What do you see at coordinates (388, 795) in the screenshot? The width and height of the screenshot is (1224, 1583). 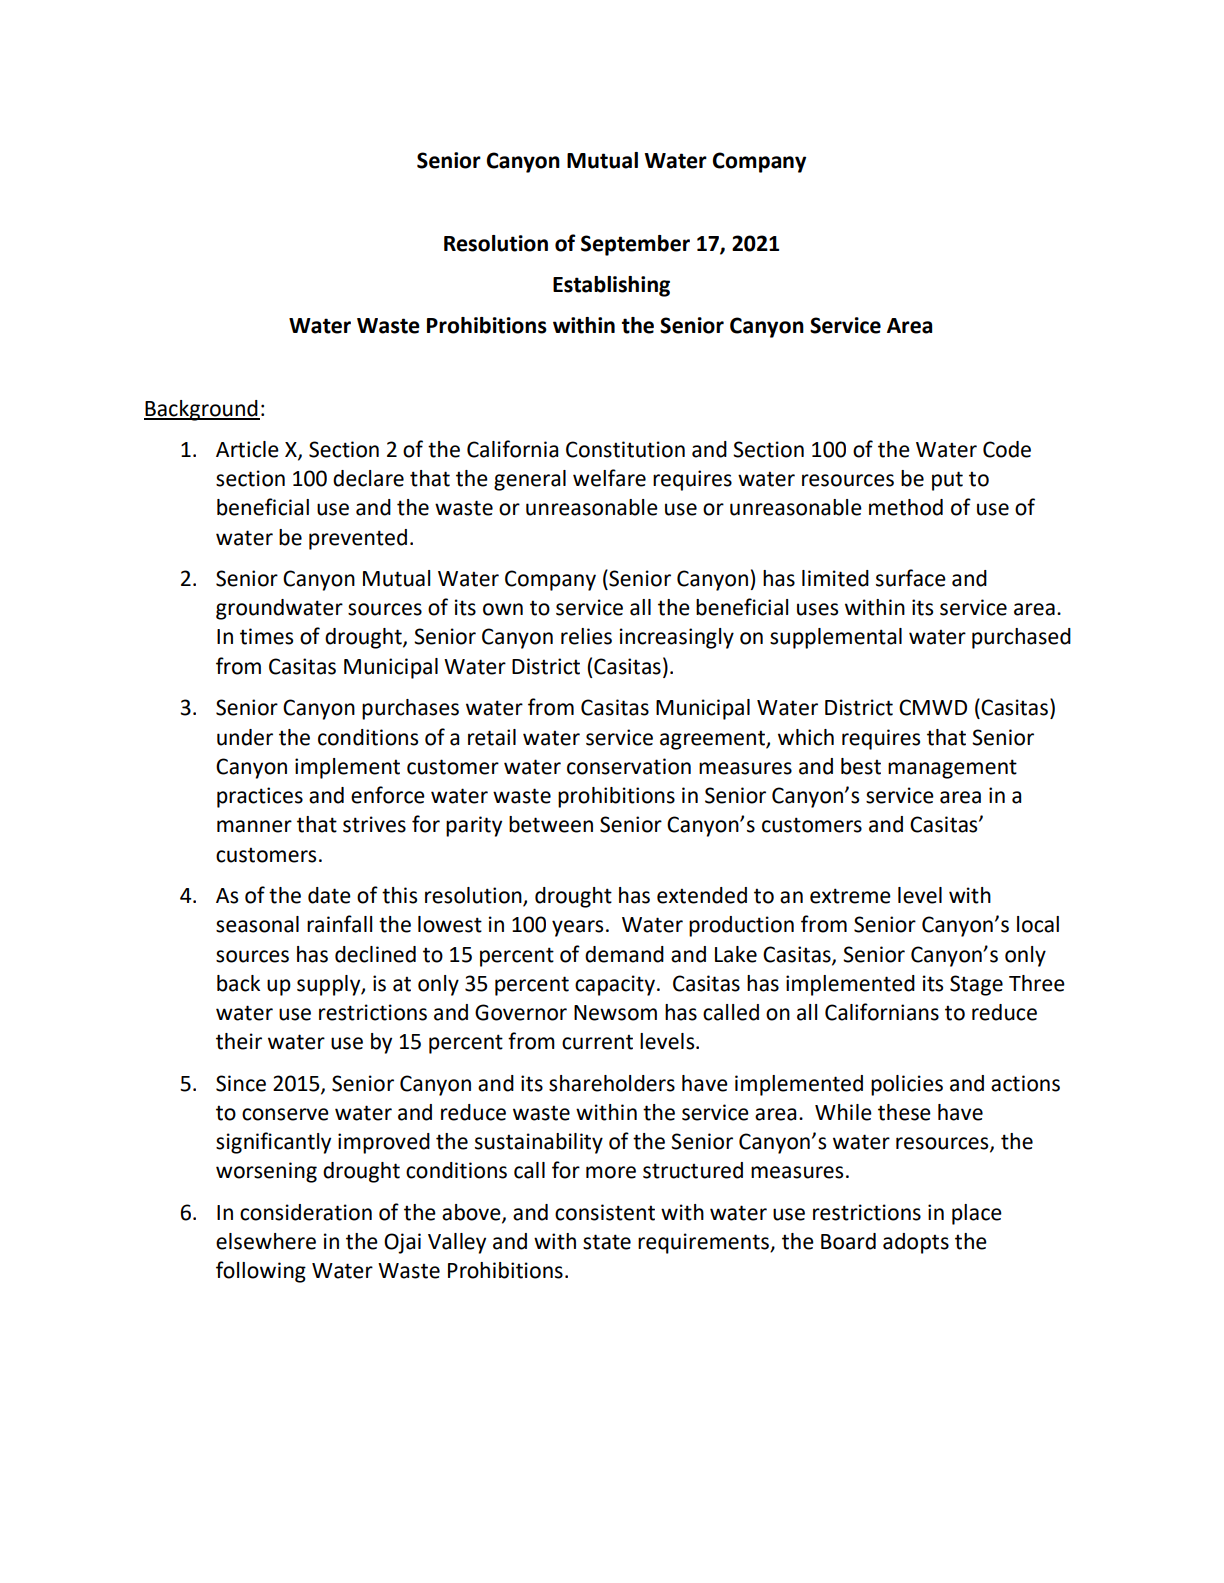 I see `enforce` at bounding box center [388, 795].
